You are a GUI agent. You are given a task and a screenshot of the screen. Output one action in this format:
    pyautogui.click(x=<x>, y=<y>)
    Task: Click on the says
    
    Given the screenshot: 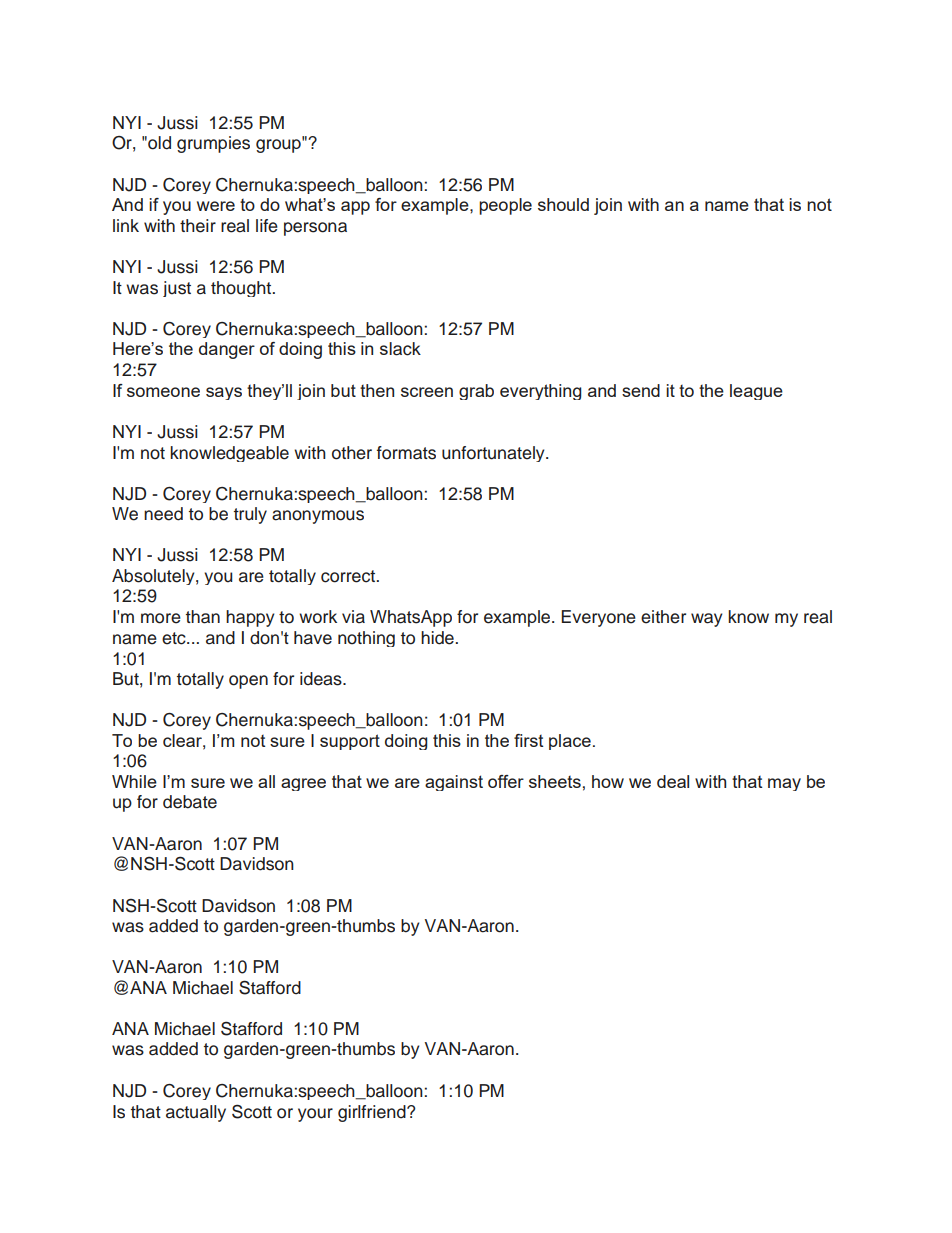 What is the action you would take?
    pyautogui.click(x=224, y=393)
